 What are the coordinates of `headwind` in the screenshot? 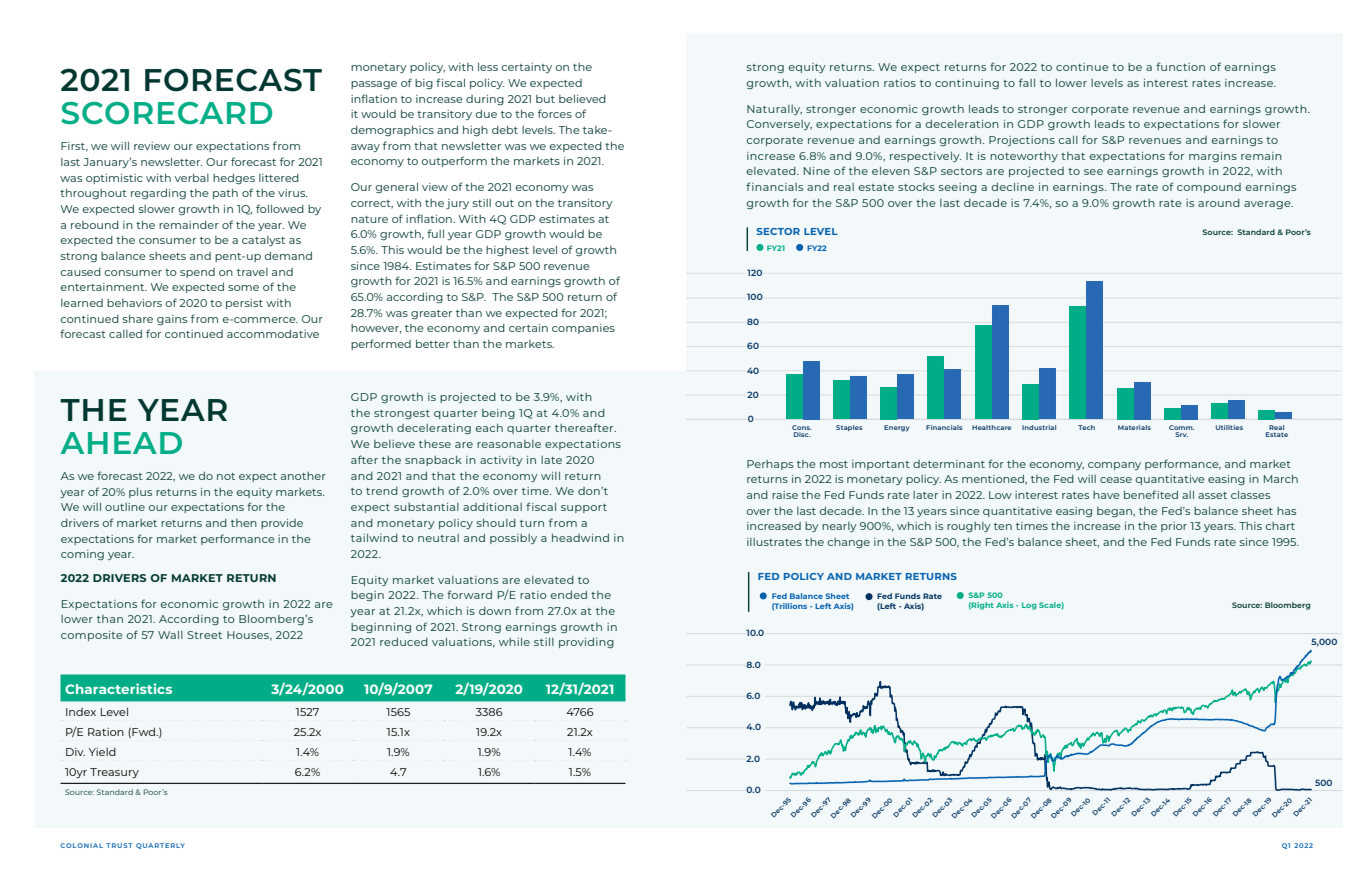 It's located at (580, 538).
